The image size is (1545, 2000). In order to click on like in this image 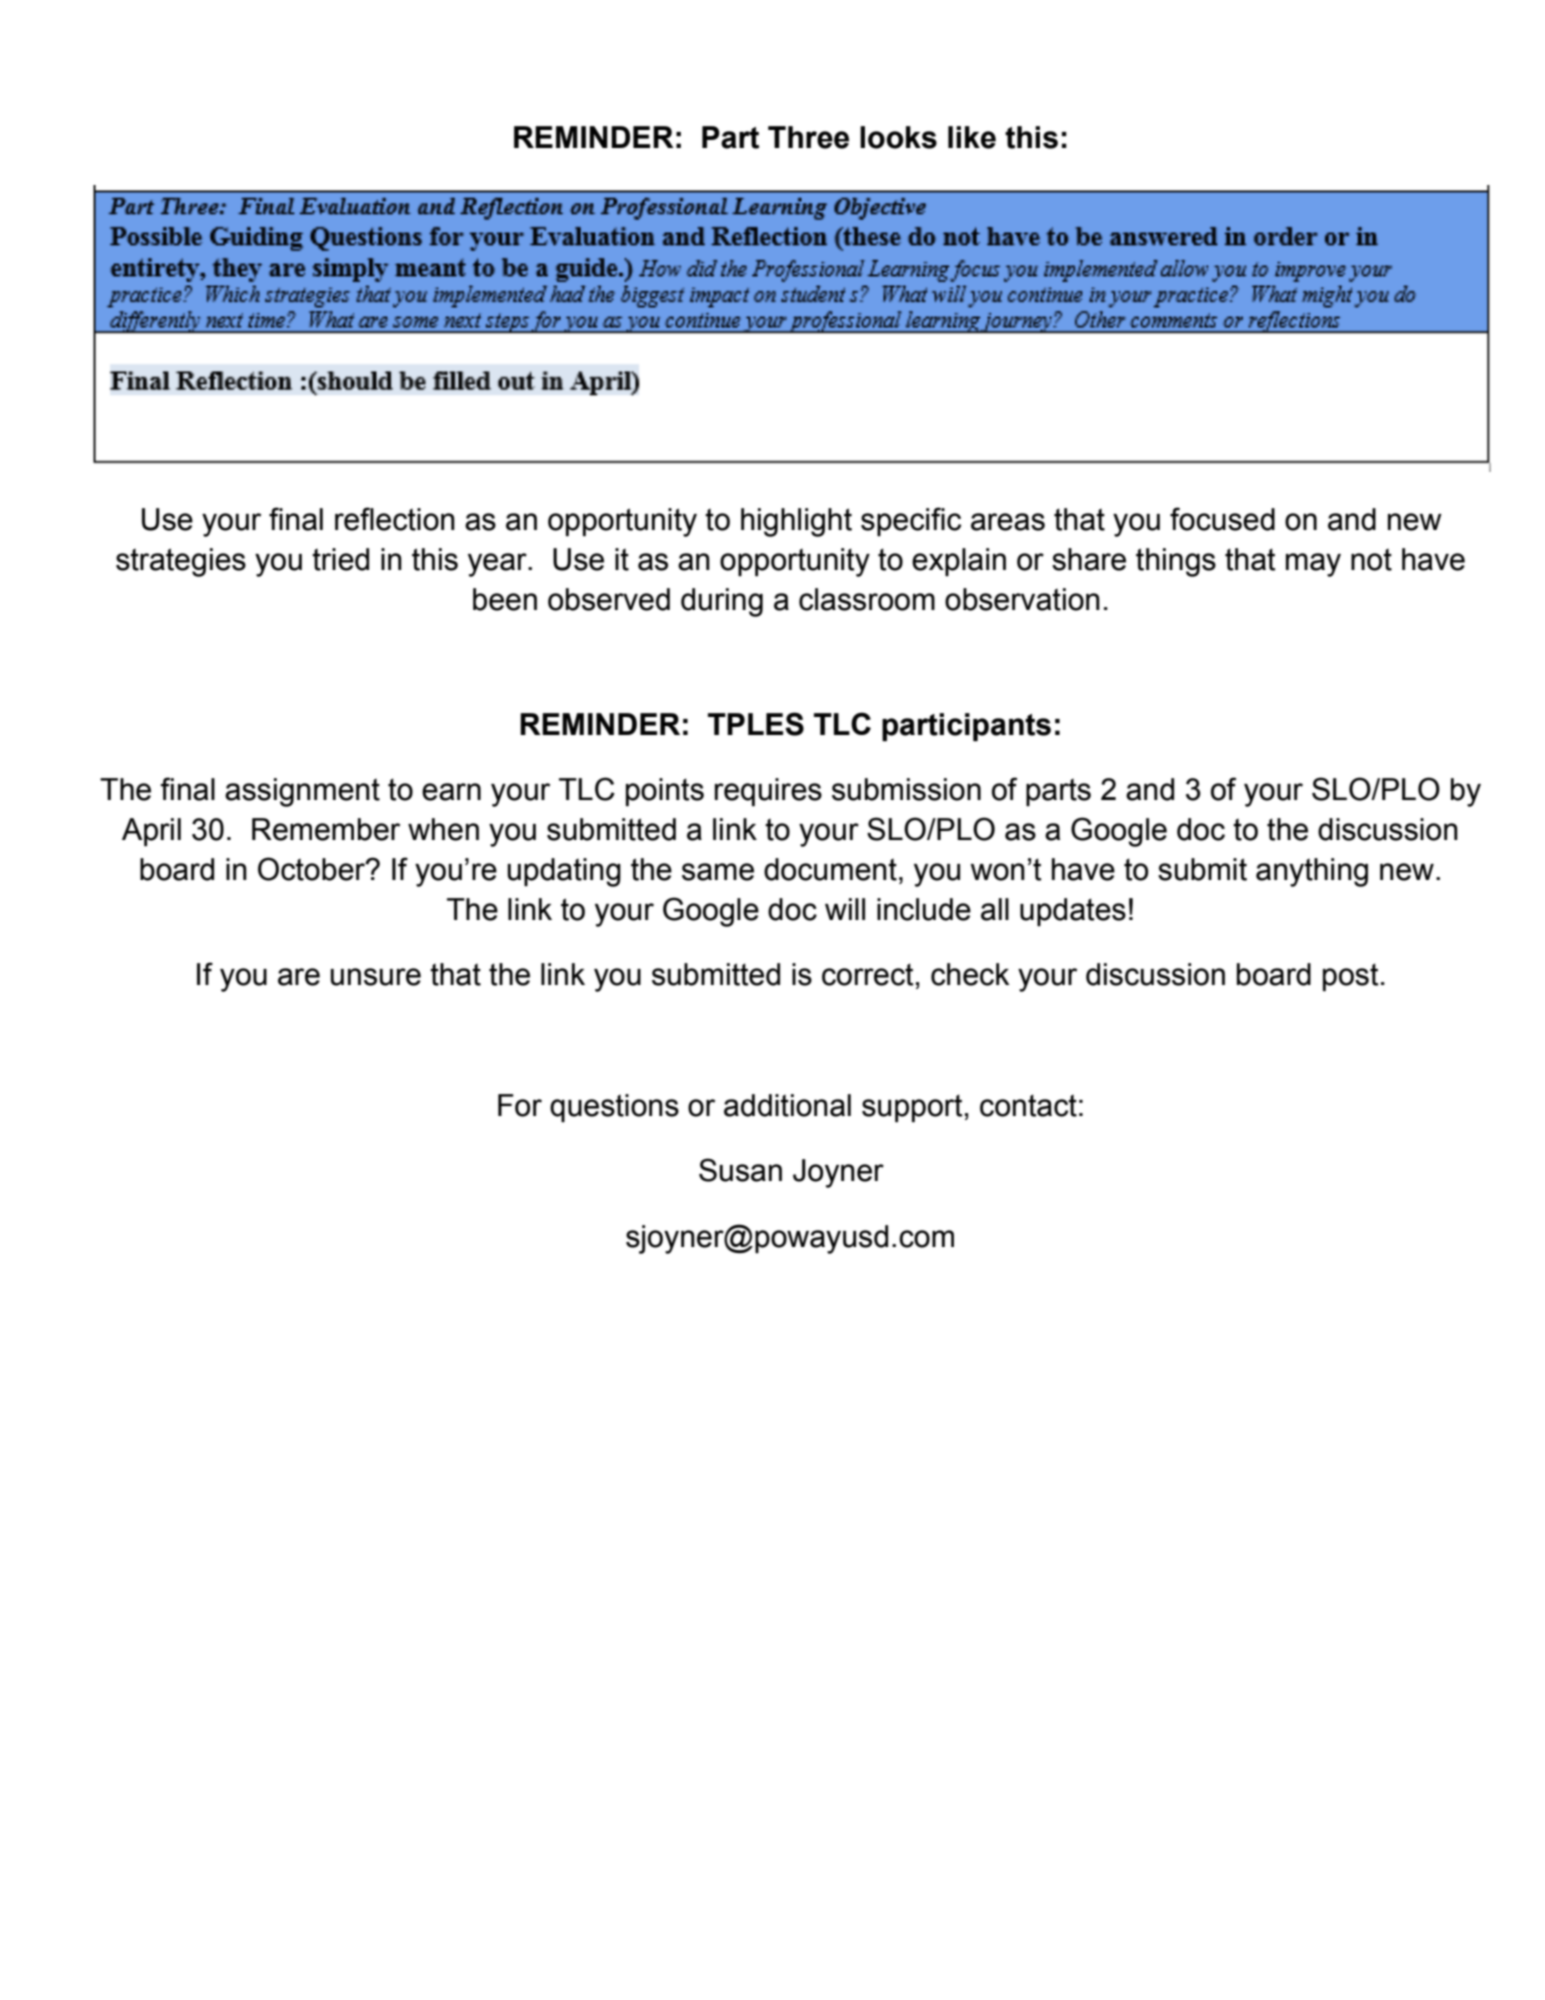, I will do `click(972, 137)`.
